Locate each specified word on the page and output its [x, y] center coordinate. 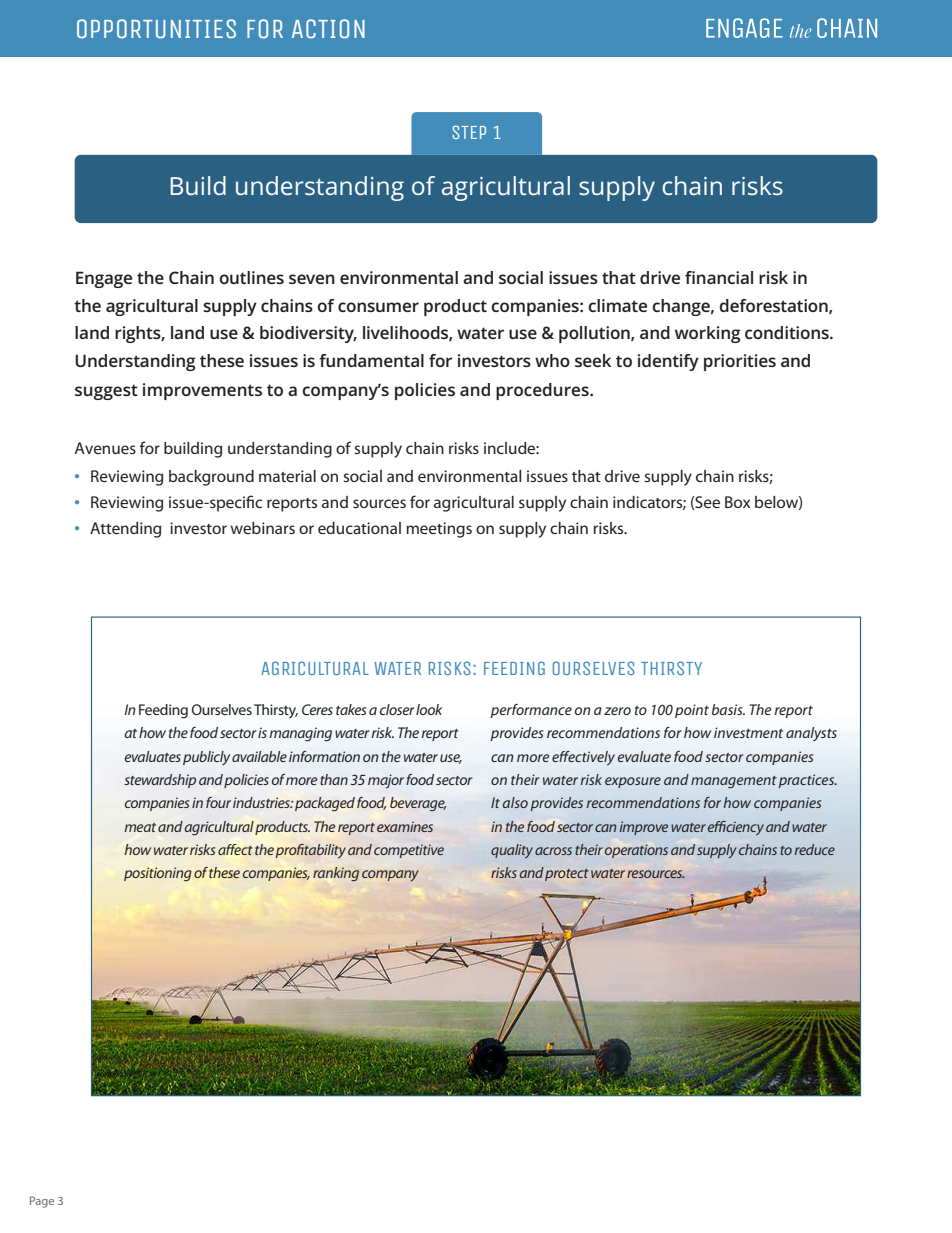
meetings [439, 530]
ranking [336, 874]
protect [567, 875]
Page [42, 1202]
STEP [469, 132]
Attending [125, 530]
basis [728, 709]
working [708, 334]
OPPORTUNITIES [156, 29]
